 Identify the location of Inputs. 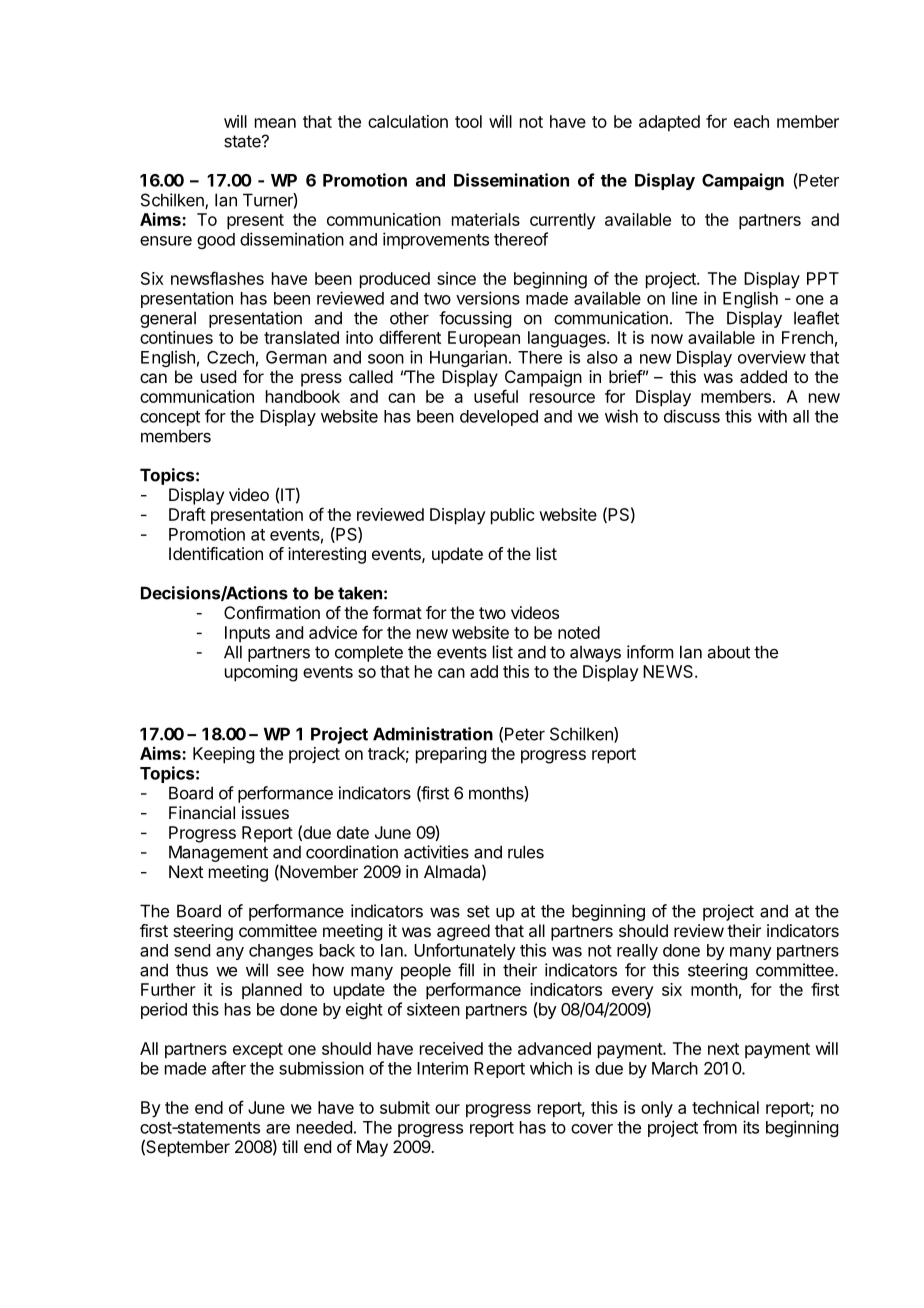
(247, 634).
